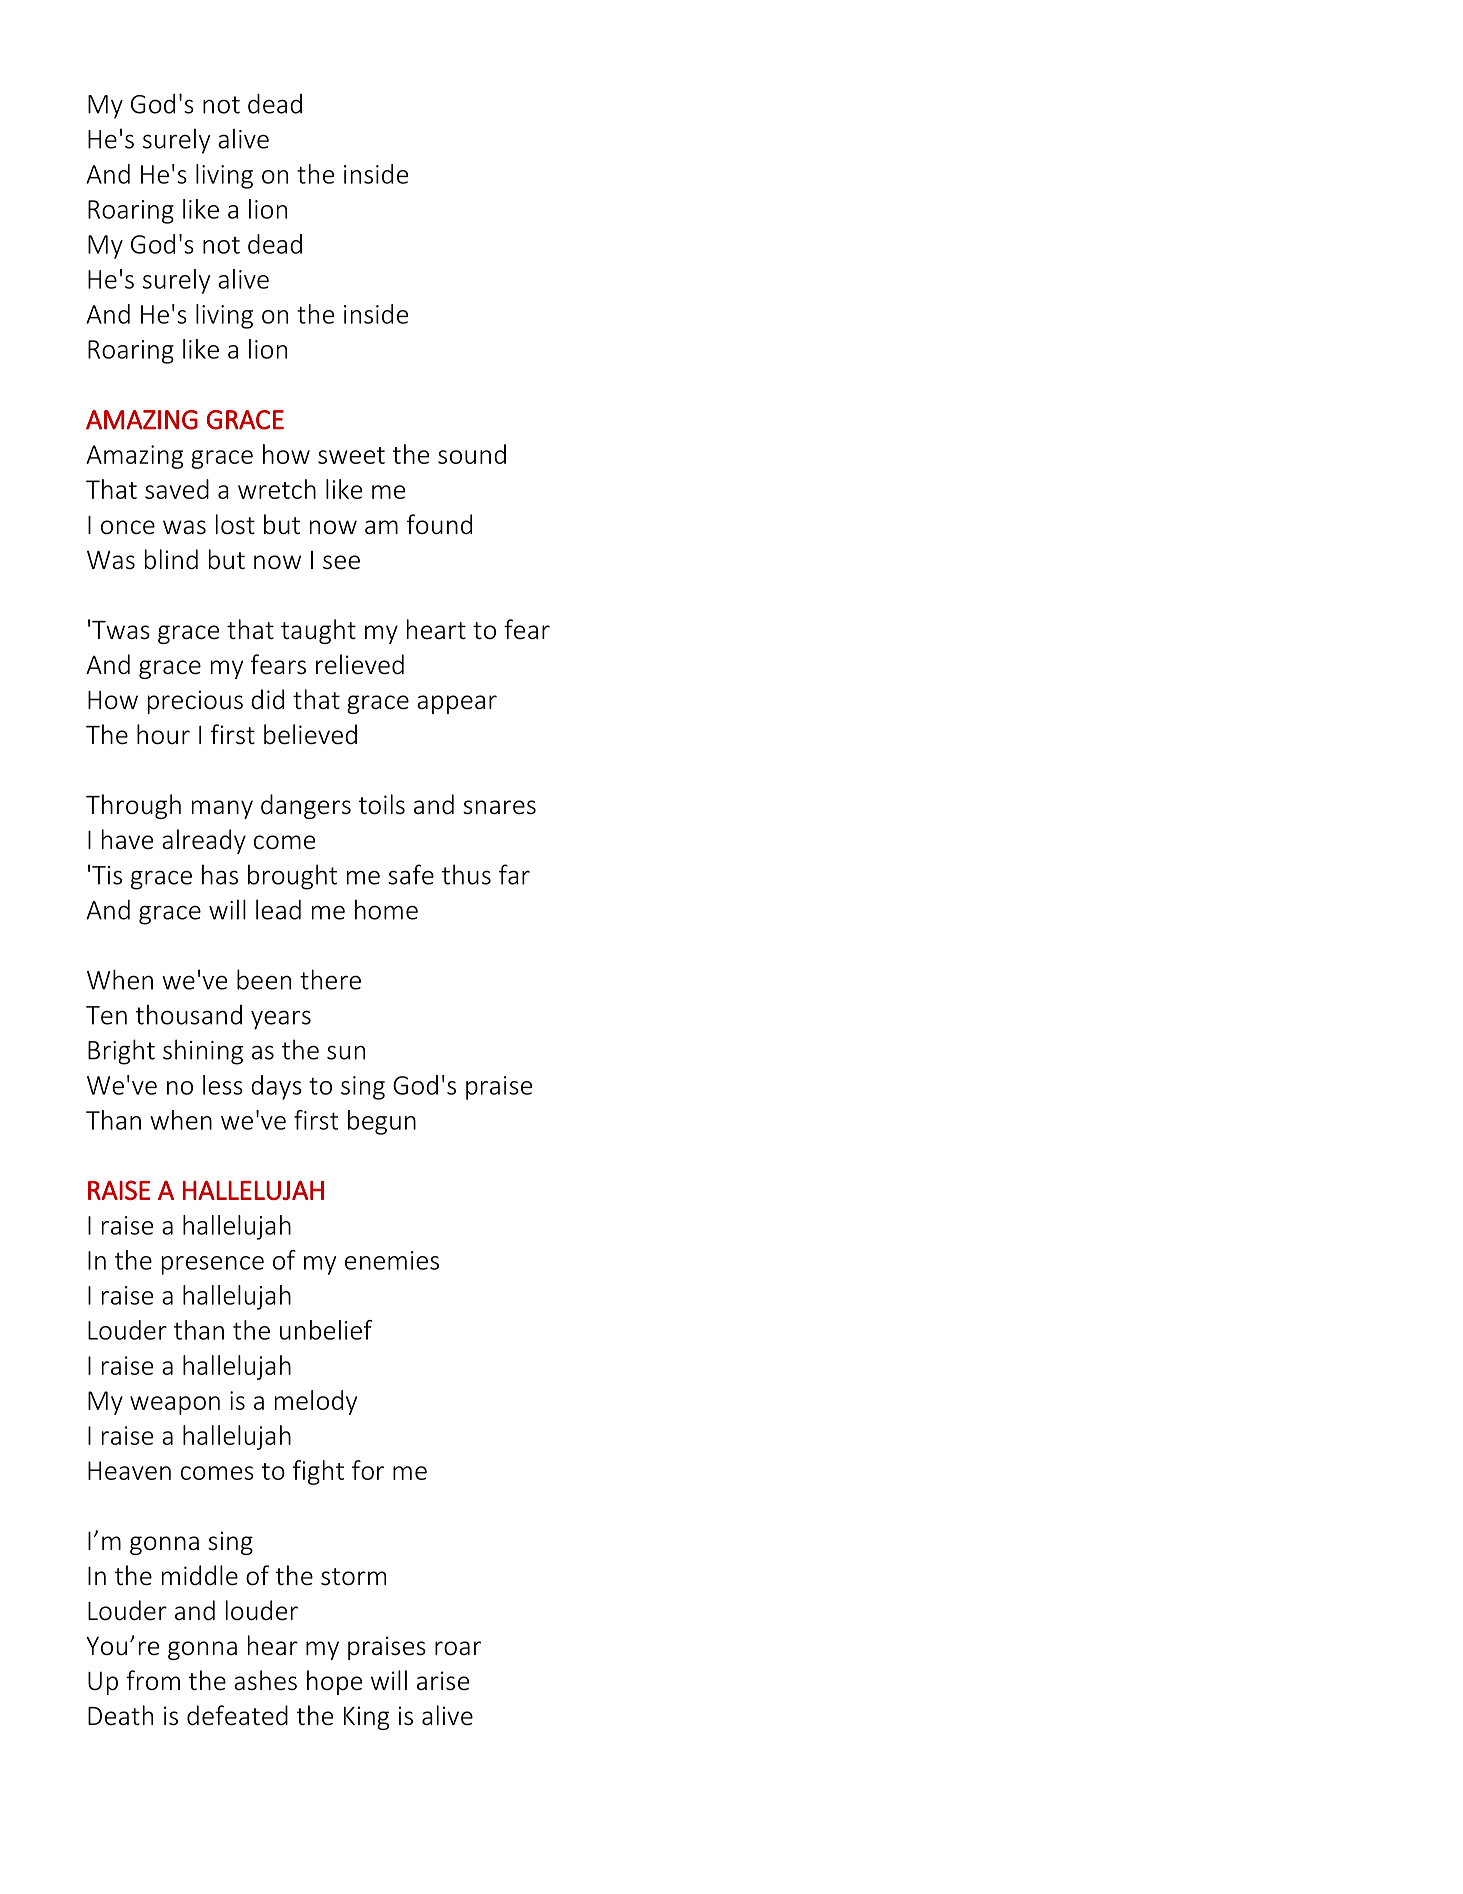 Image resolution: width=1463 pixels, height=1894 pixels. What do you see at coordinates (276, 1087) in the page?
I see `days` at bounding box center [276, 1087].
